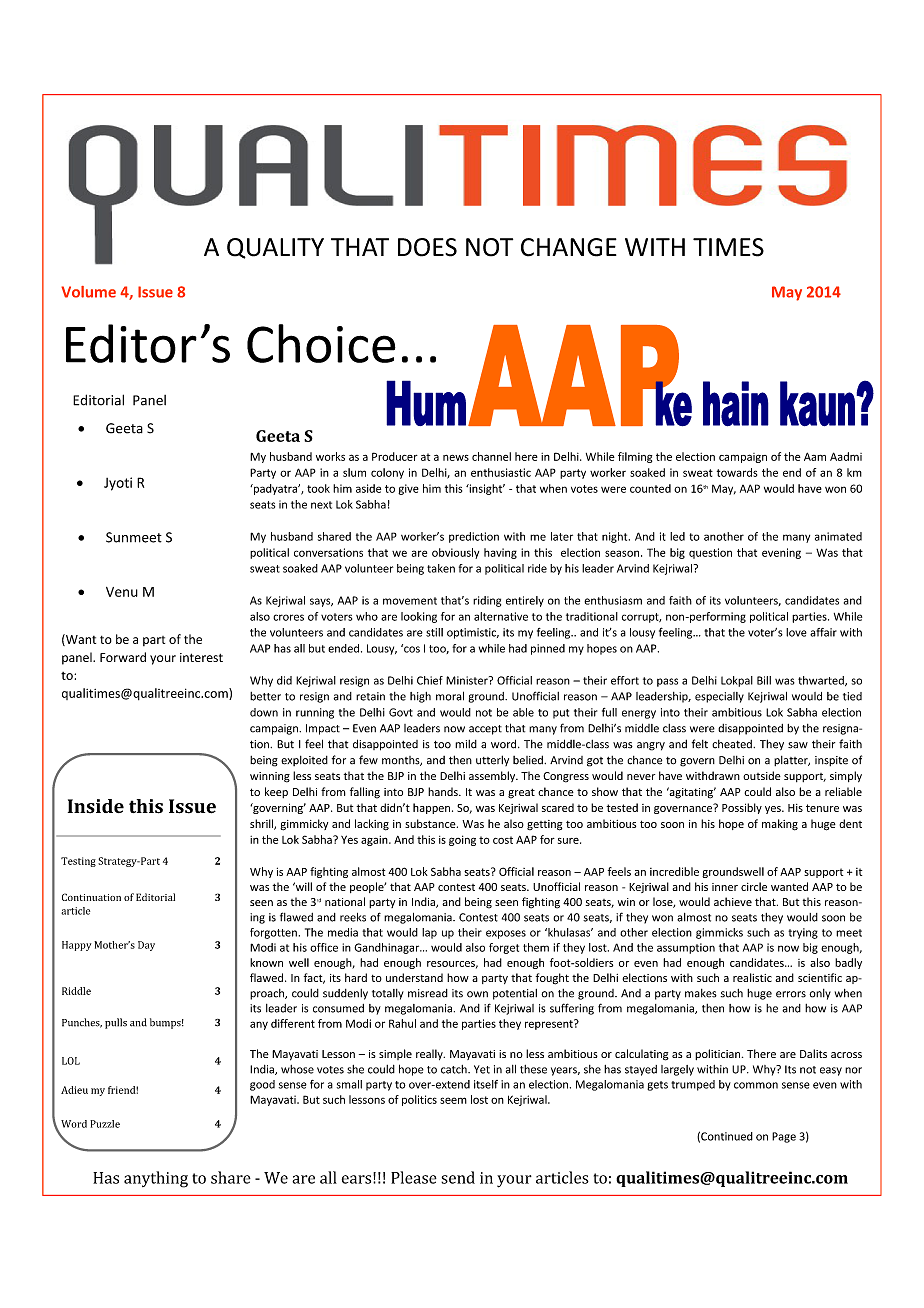 The width and height of the screenshot is (924, 1308). Describe the element at coordinates (96, 806) in the screenshot. I see `Inside` at that location.
